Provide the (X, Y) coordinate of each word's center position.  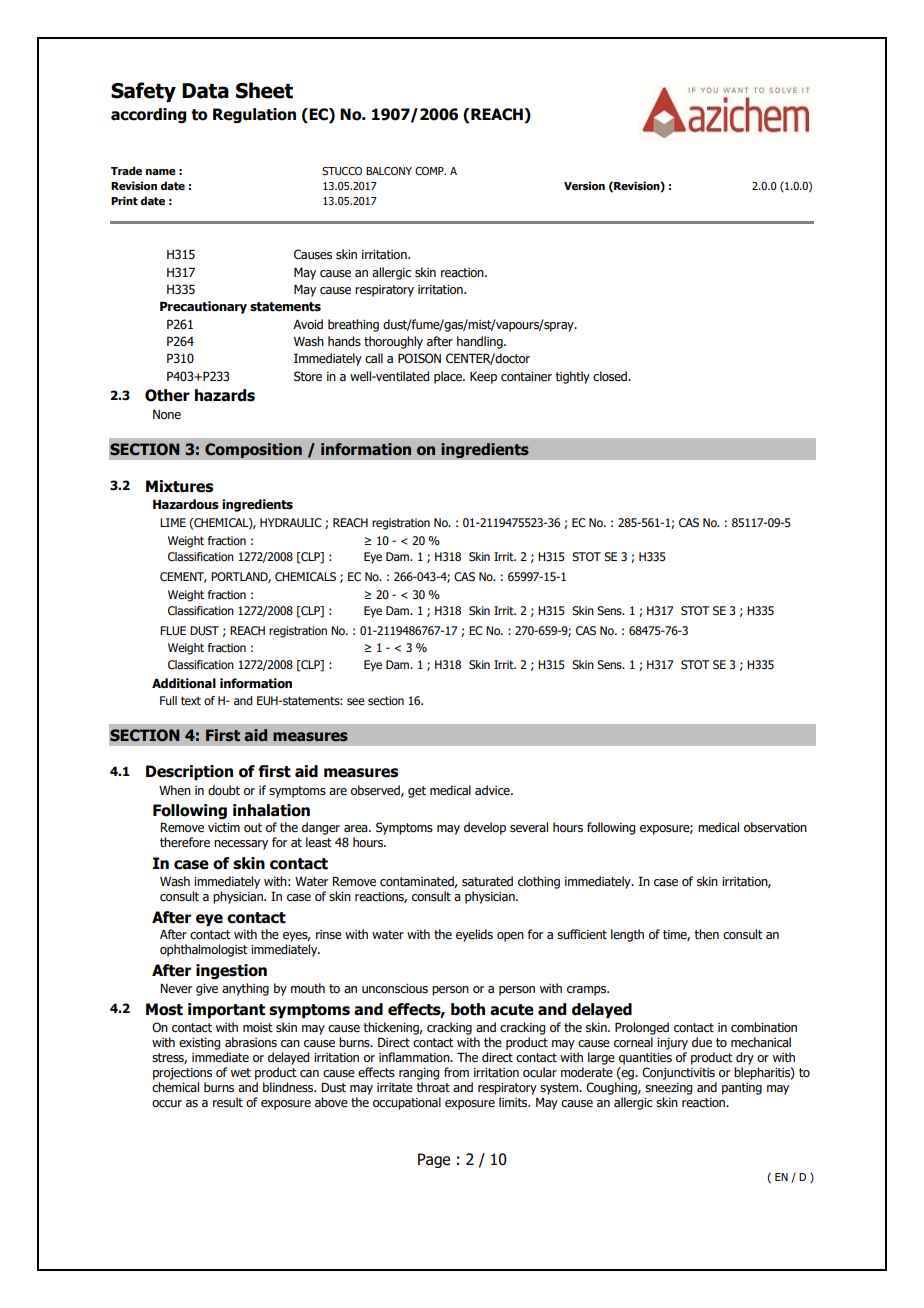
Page (434, 1160)
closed (611, 376)
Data (205, 91)
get (417, 792)
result (228, 1102)
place (449, 377)
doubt (224, 790)
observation (775, 827)
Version (584, 185)
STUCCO (342, 171)
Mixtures (179, 486)
